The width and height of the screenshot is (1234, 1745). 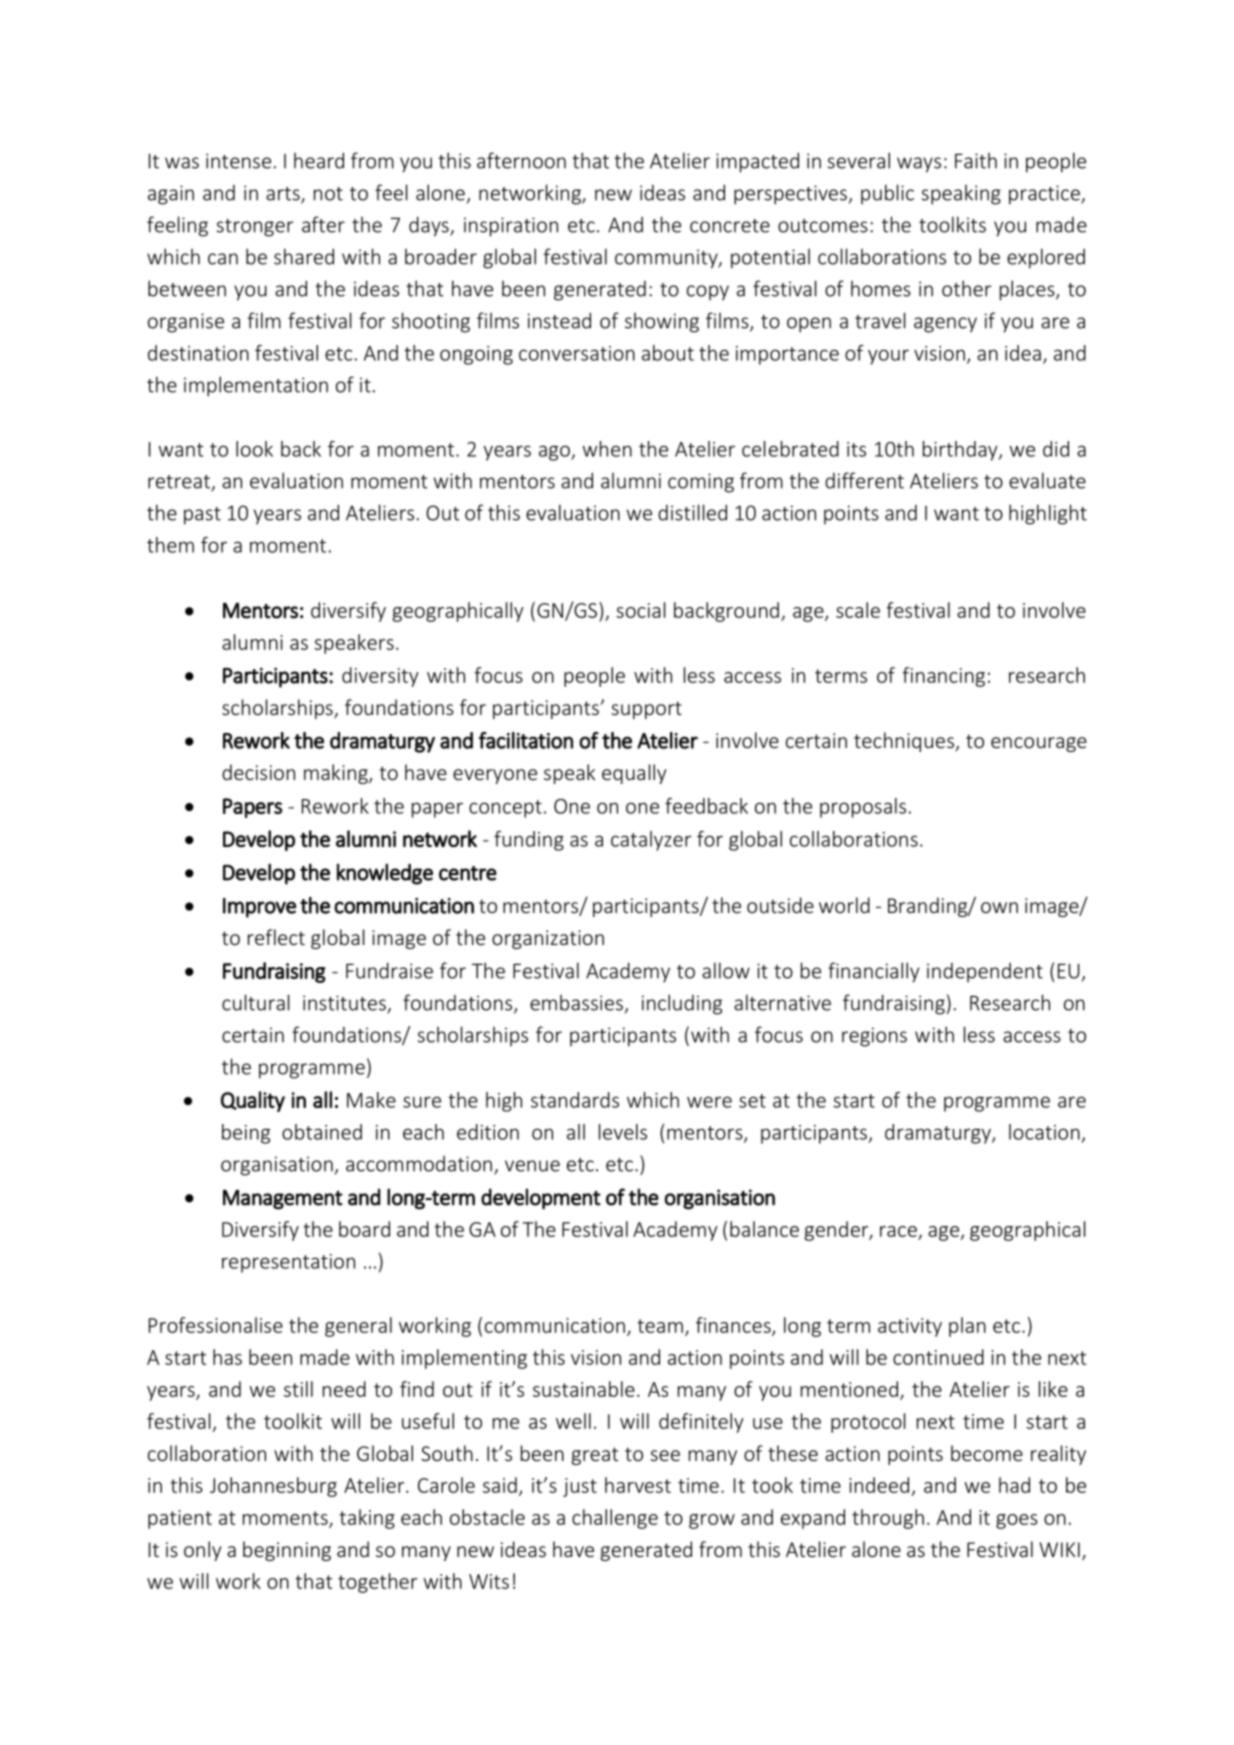 What do you see at coordinates (667, 259) in the screenshot?
I see `community` at bounding box center [667, 259].
